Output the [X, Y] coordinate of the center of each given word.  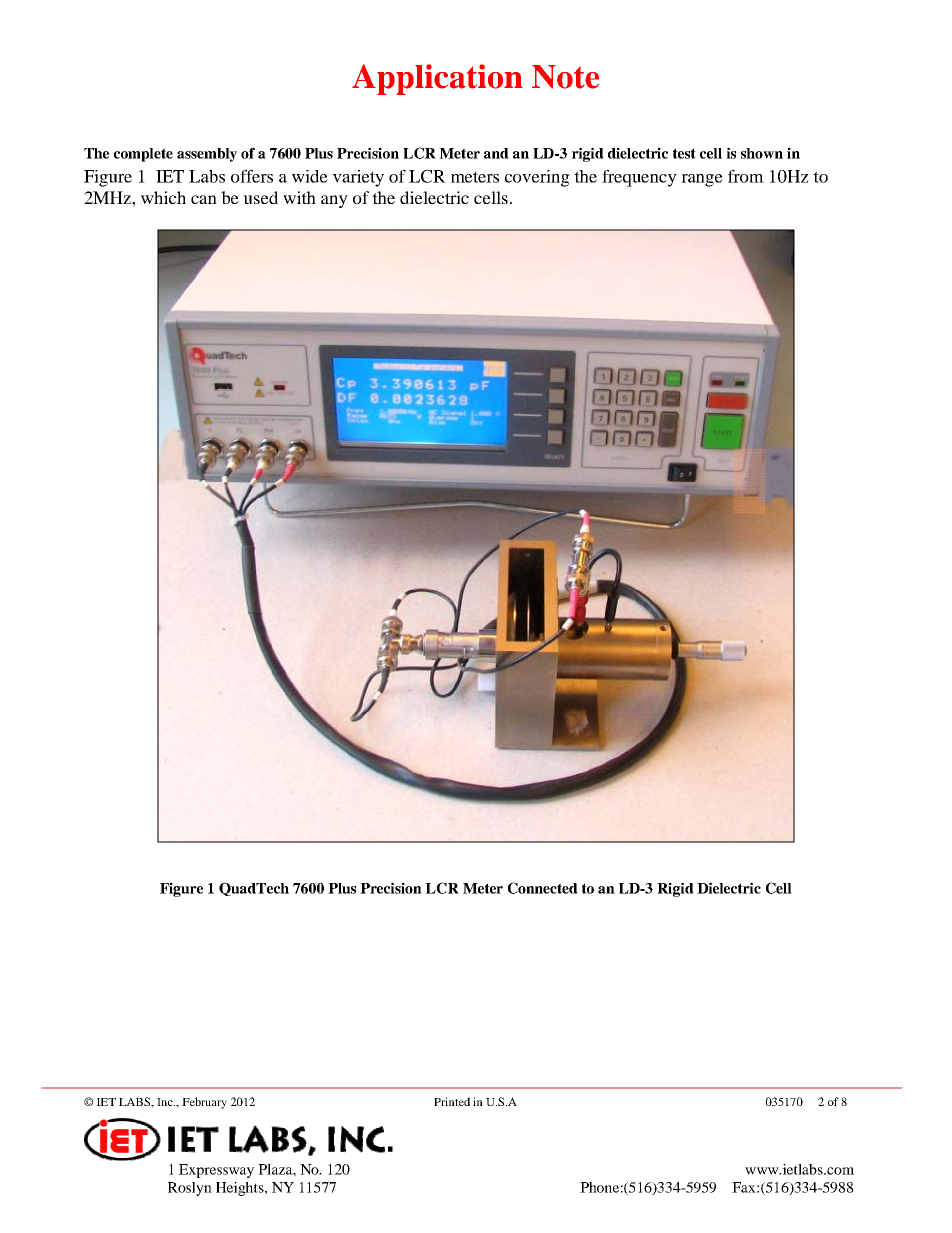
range [702, 180]
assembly [207, 155]
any [334, 201]
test [684, 153]
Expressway [216, 1171]
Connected [543, 888]
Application [437, 79]
